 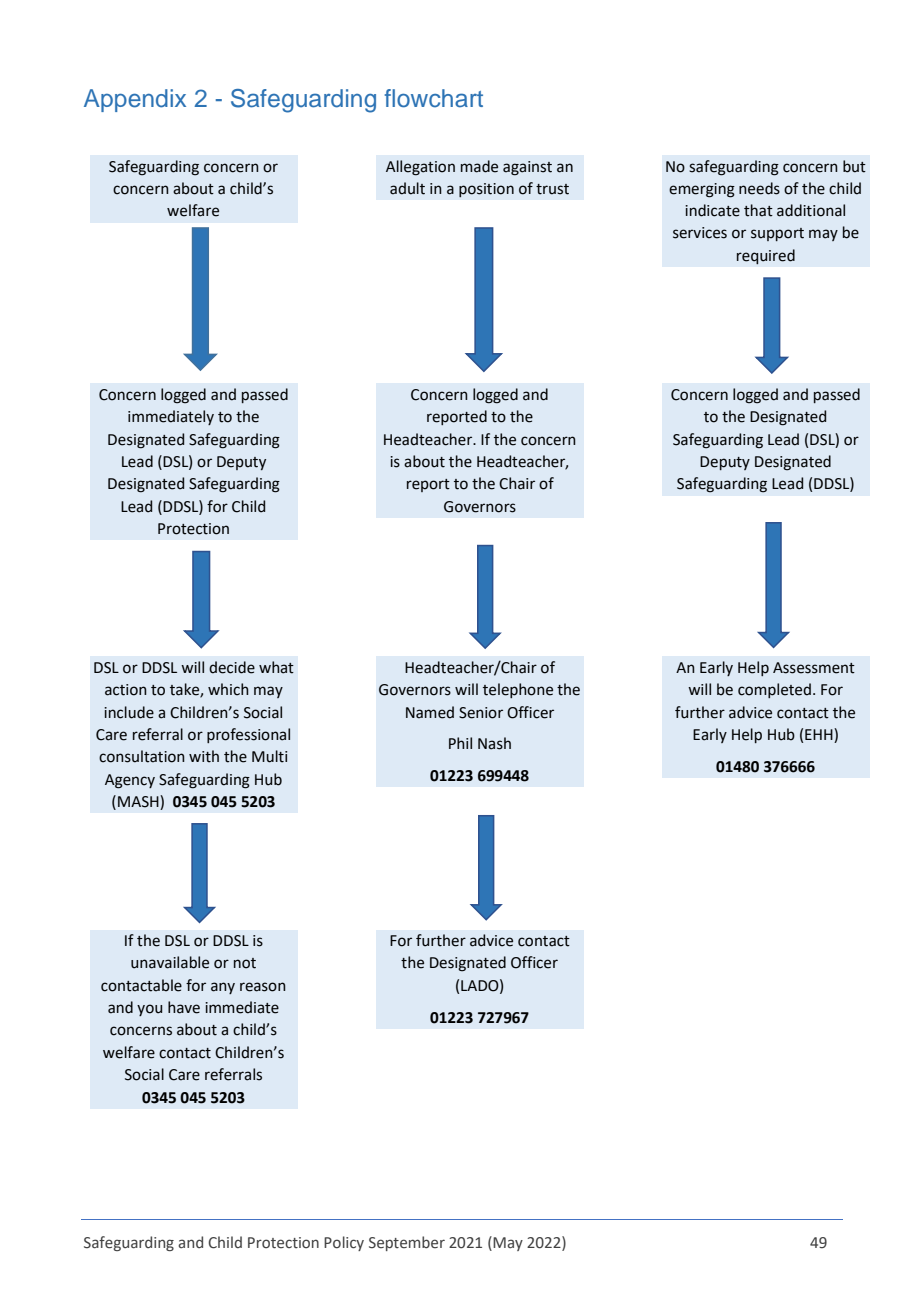 What do you see at coordinates (344, 1243) in the image?
I see `Policy` at bounding box center [344, 1243].
